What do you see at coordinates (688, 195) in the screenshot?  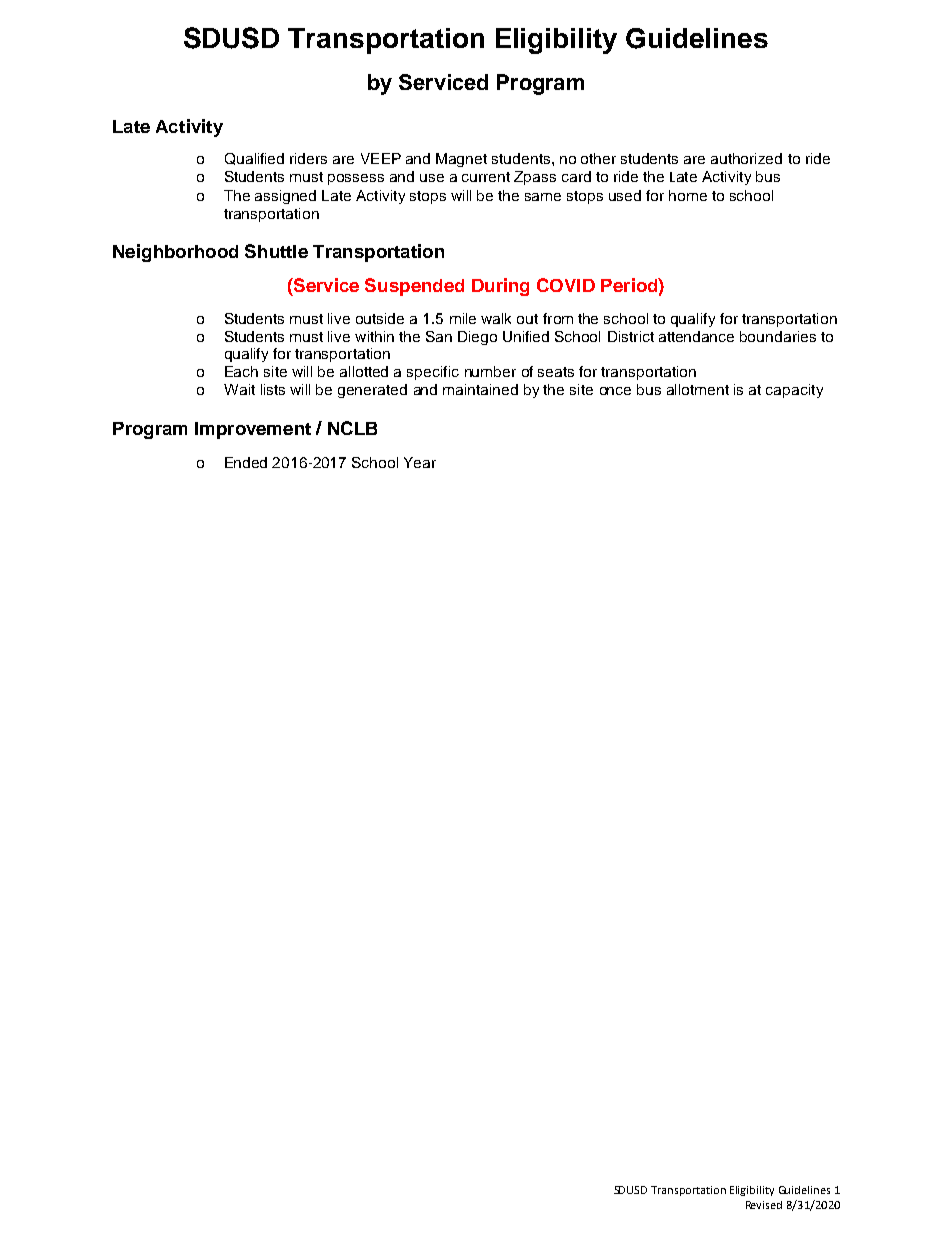 I see `home` at bounding box center [688, 195].
